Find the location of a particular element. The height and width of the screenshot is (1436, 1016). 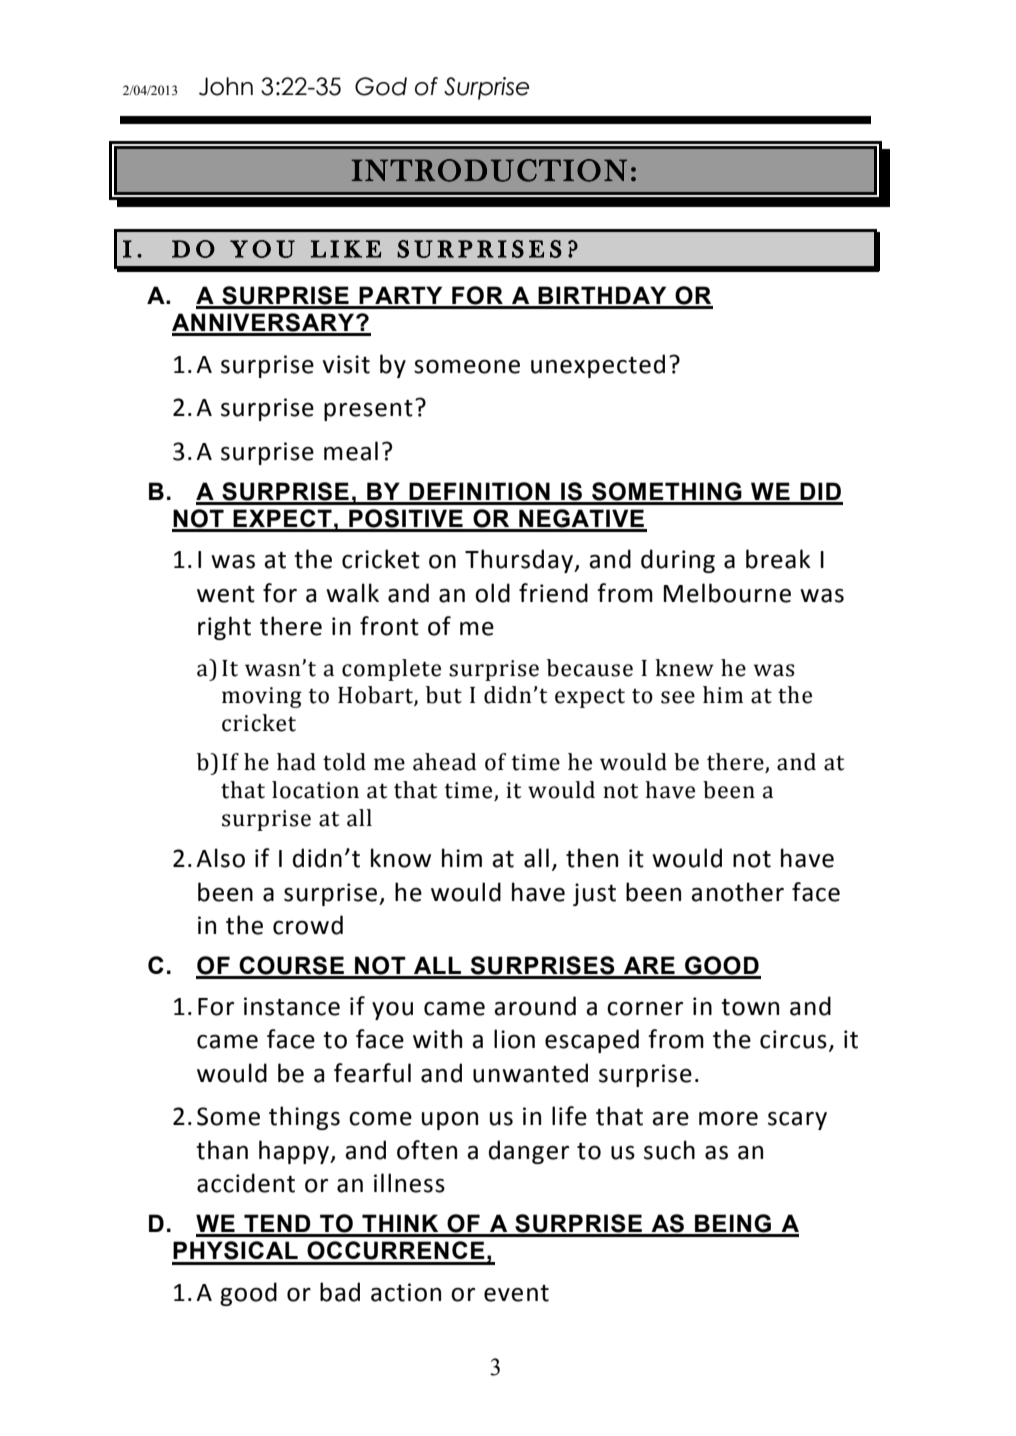

meal is located at coordinates (351, 451).
